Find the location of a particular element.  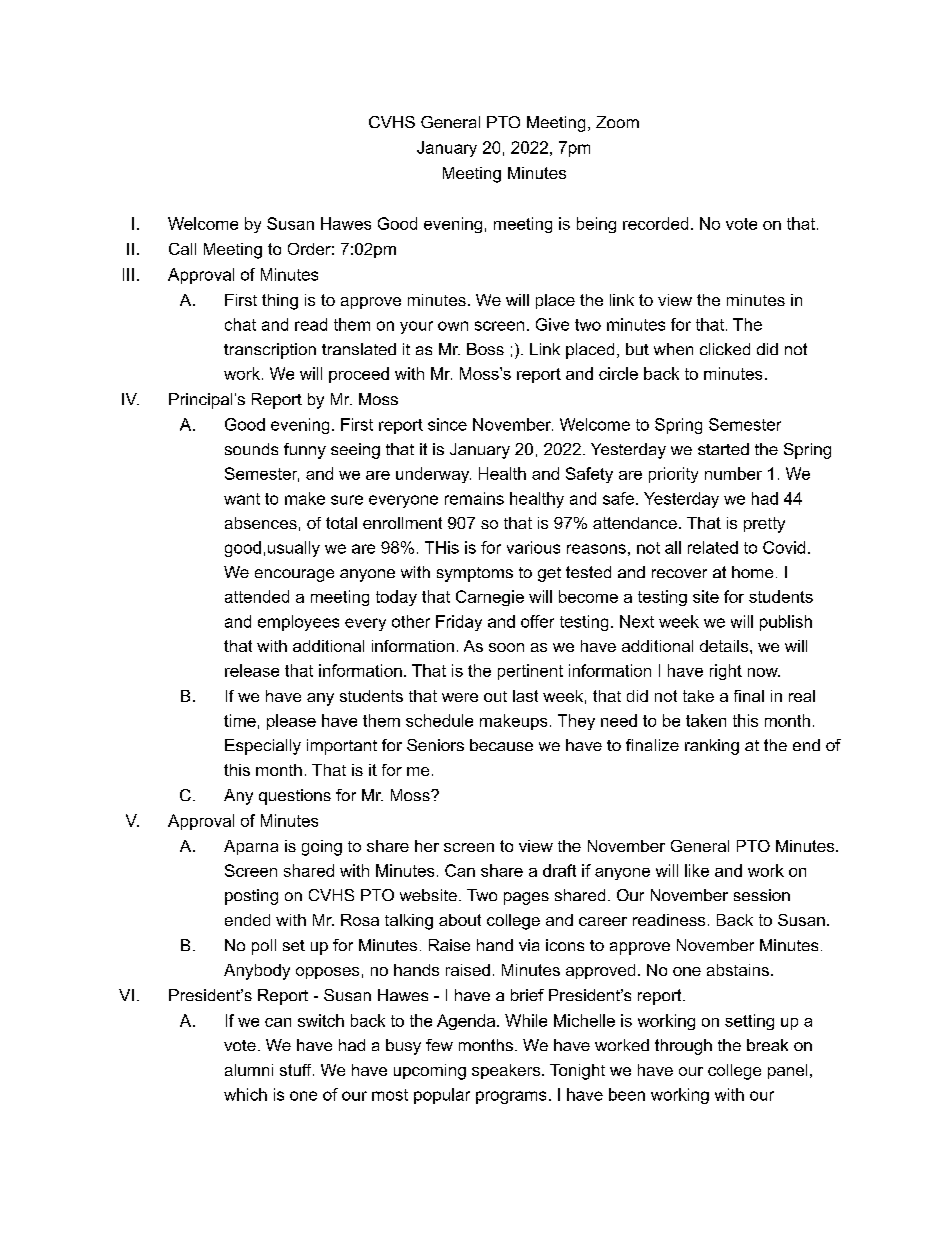

alumni is located at coordinates (249, 1070).
